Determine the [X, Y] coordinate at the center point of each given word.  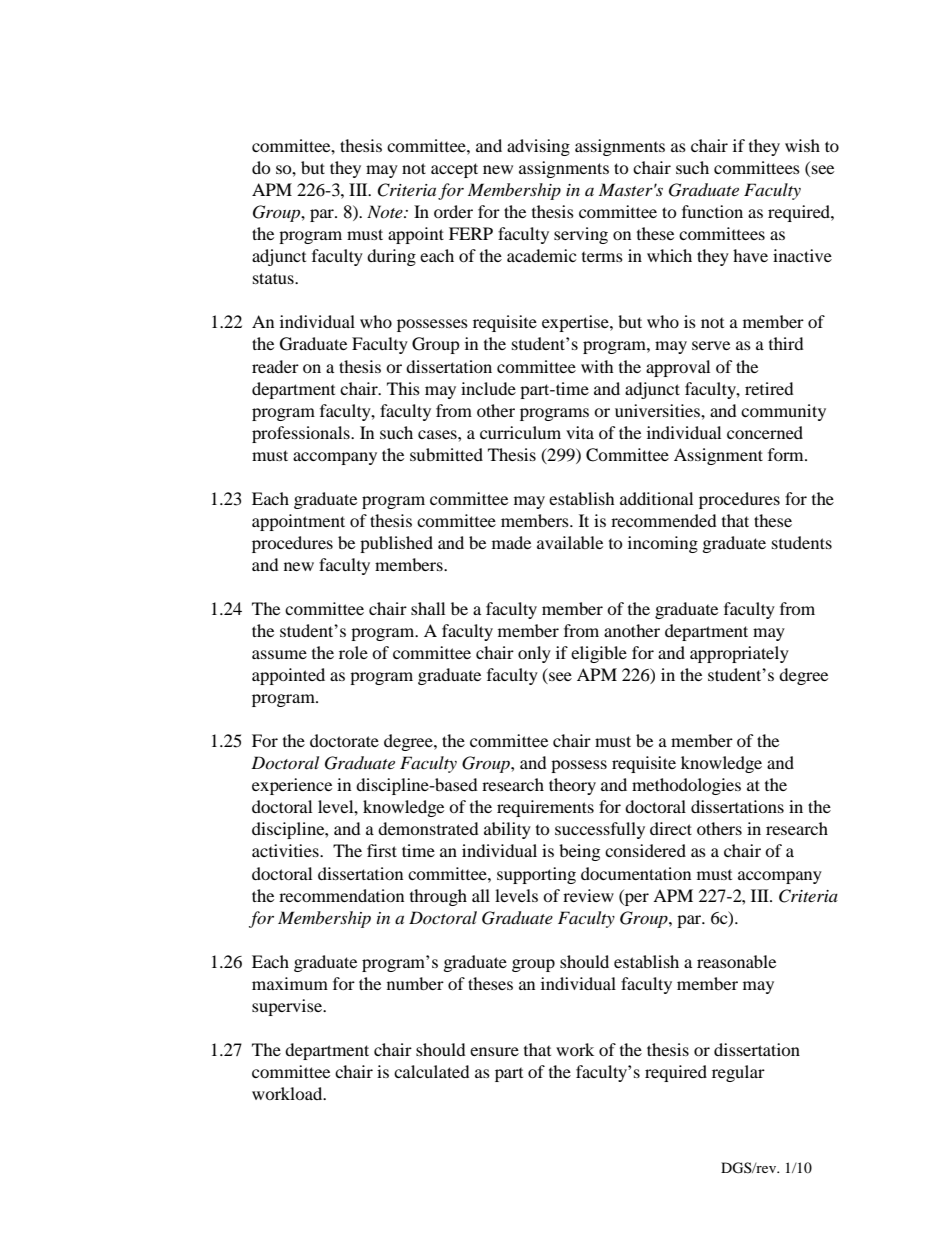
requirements [545, 808]
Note [386, 211]
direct [671, 828]
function [712, 211]
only [534, 654]
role [353, 652]
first [382, 850]
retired [769, 388]
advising [538, 147]
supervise [288, 1007]
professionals [302, 434]
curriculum [520, 432]
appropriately [739, 654]
